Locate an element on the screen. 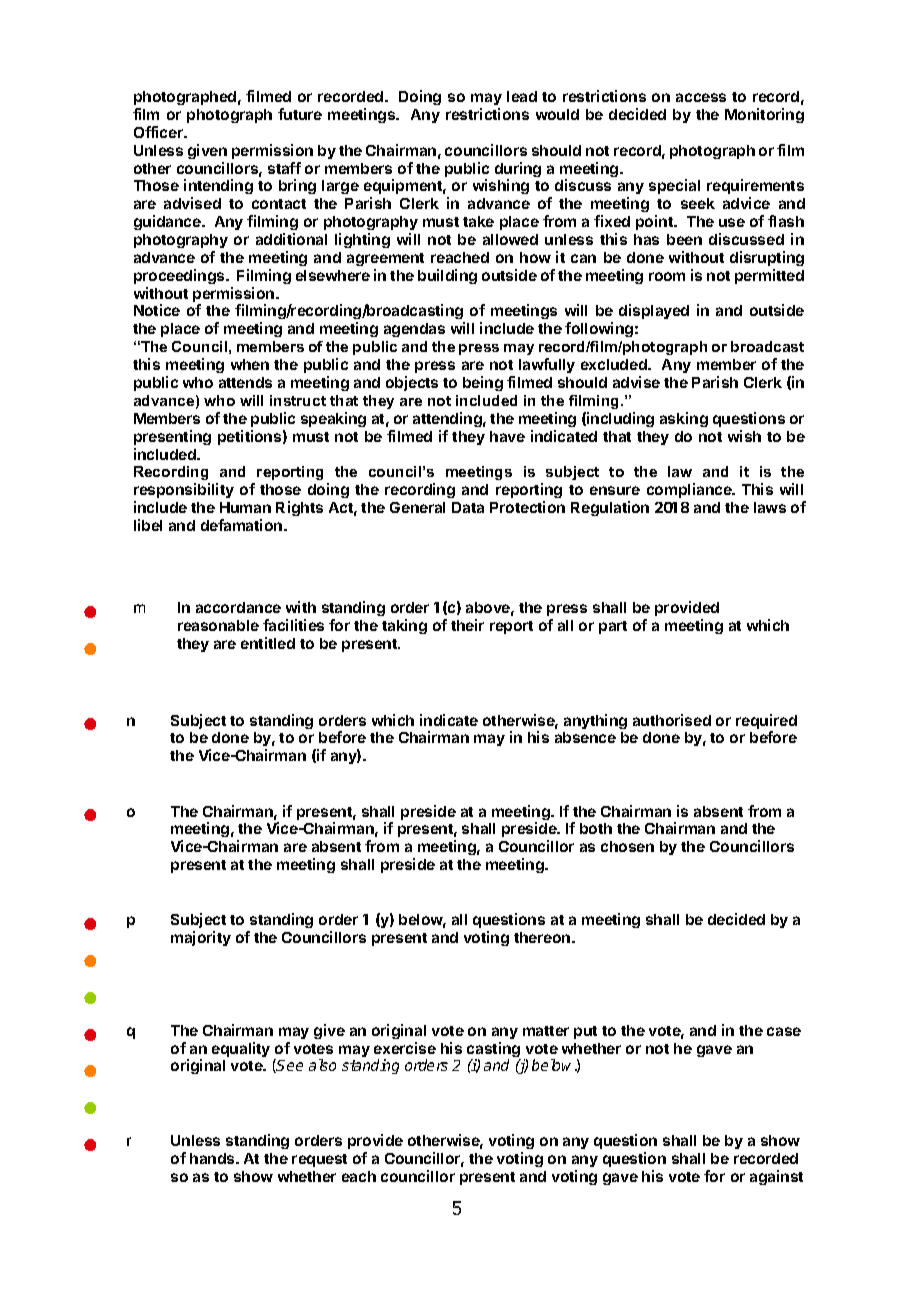 Image resolution: width=924 pixels, height=1308 pixels. reasonable is located at coordinates (218, 625).
